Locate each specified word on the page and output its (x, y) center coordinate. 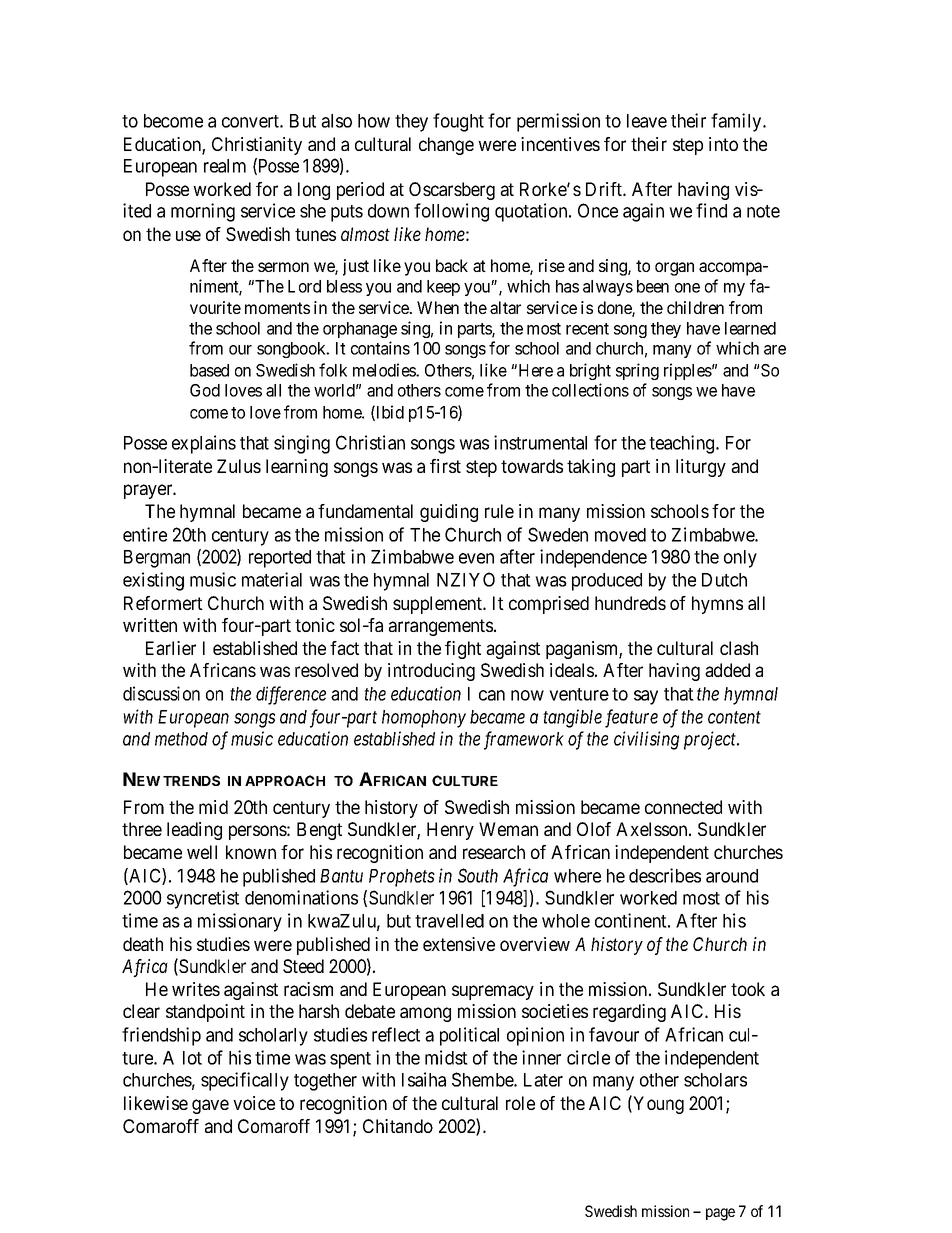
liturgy (701, 468)
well (202, 852)
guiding (449, 513)
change (446, 146)
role (520, 1103)
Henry (450, 831)
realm (225, 166)
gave (210, 1106)
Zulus (239, 466)
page (720, 1214)
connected (683, 807)
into (723, 144)
